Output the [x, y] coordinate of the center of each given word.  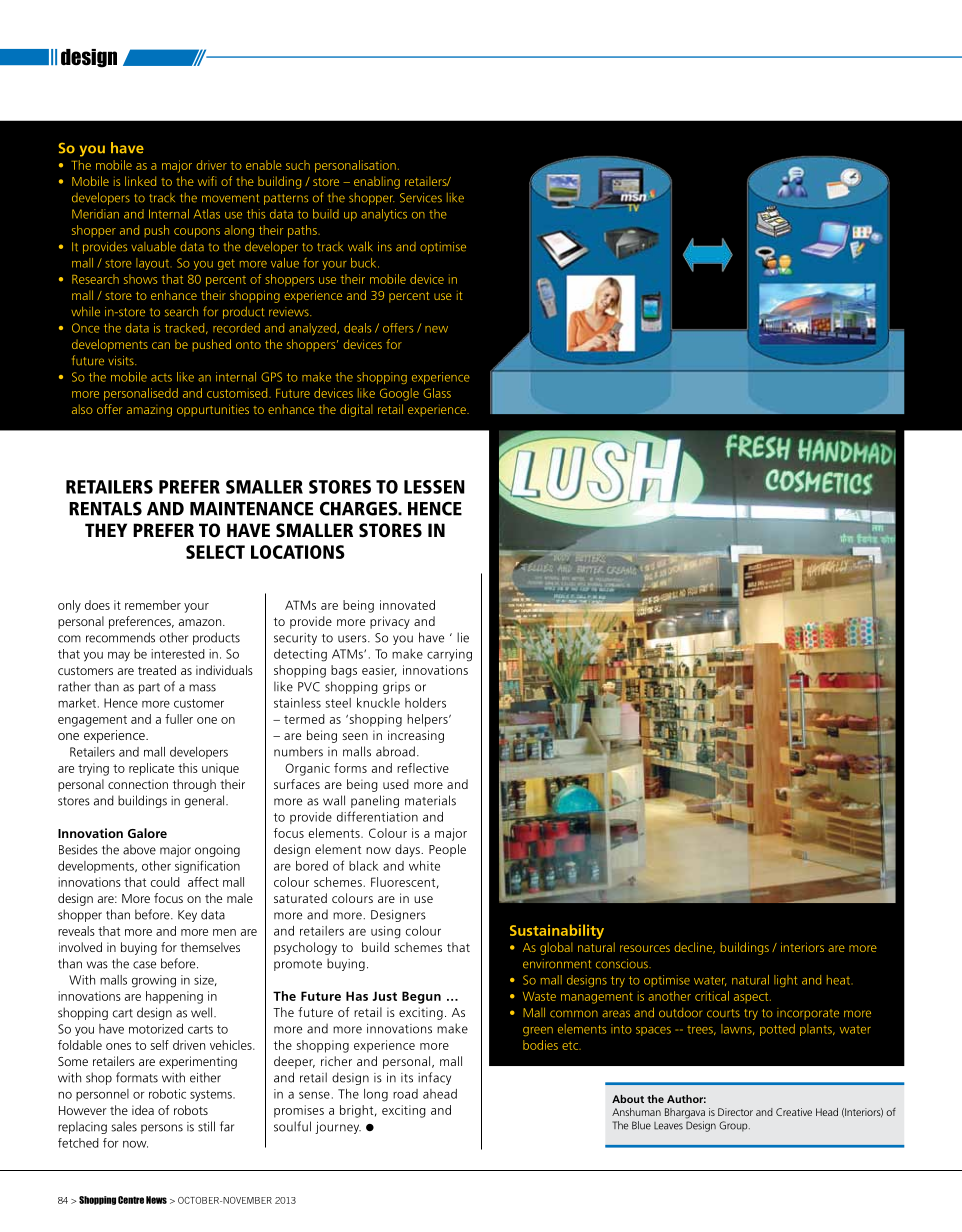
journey [338, 1128]
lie [463, 637]
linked [140, 181]
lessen [434, 487]
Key [187, 916]
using [386, 932]
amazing [149, 411]
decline [694, 948]
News [156, 1200]
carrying [449, 655]
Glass [437, 393]
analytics [384, 215]
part [149, 688]
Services [421, 198]
